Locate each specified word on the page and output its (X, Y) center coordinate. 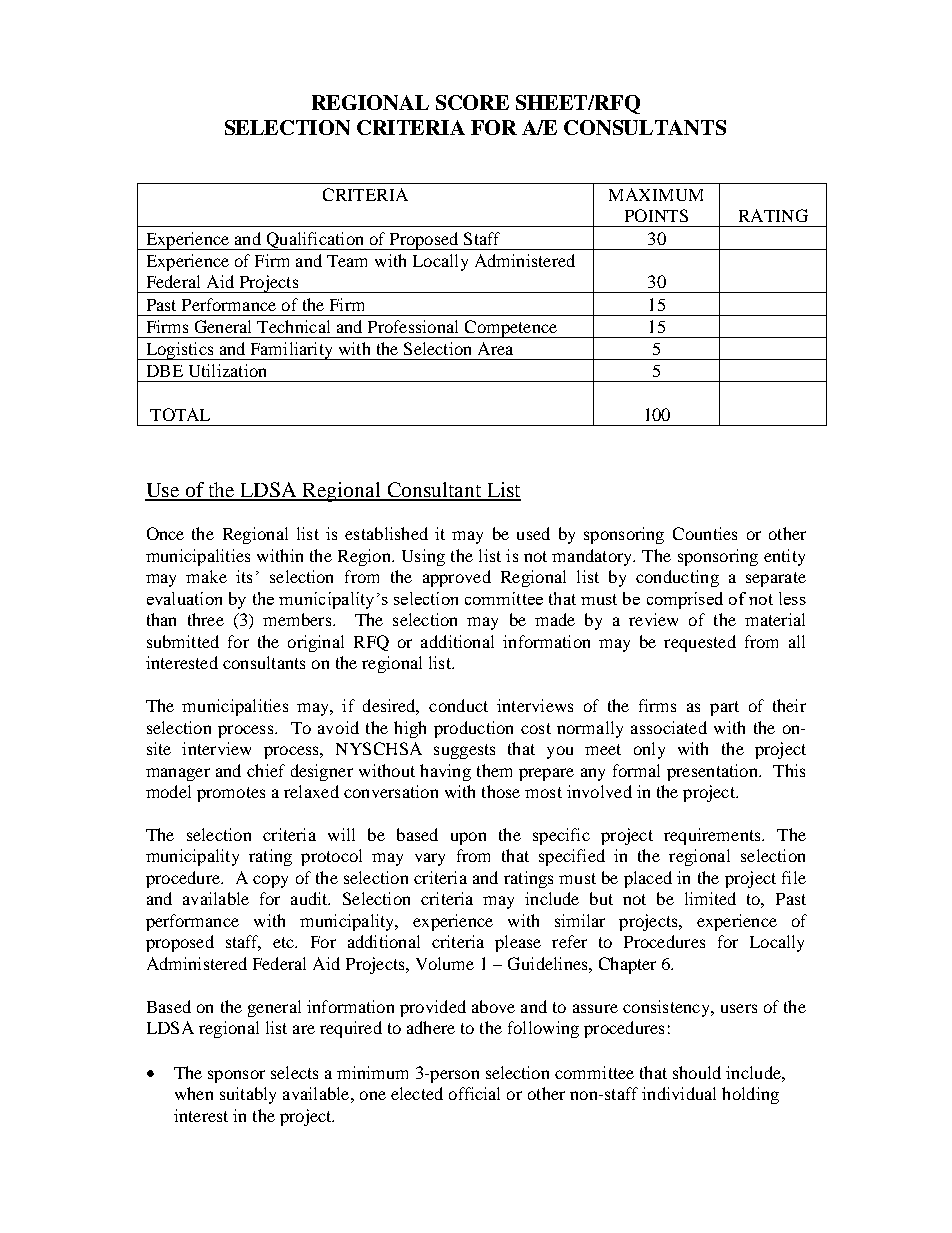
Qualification (315, 241)
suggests (464, 751)
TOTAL (180, 414)
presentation (713, 772)
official (474, 1093)
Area (495, 348)
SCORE (472, 102)
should (697, 1072)
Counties (705, 533)
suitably (248, 1095)
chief (266, 770)
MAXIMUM (656, 194)
